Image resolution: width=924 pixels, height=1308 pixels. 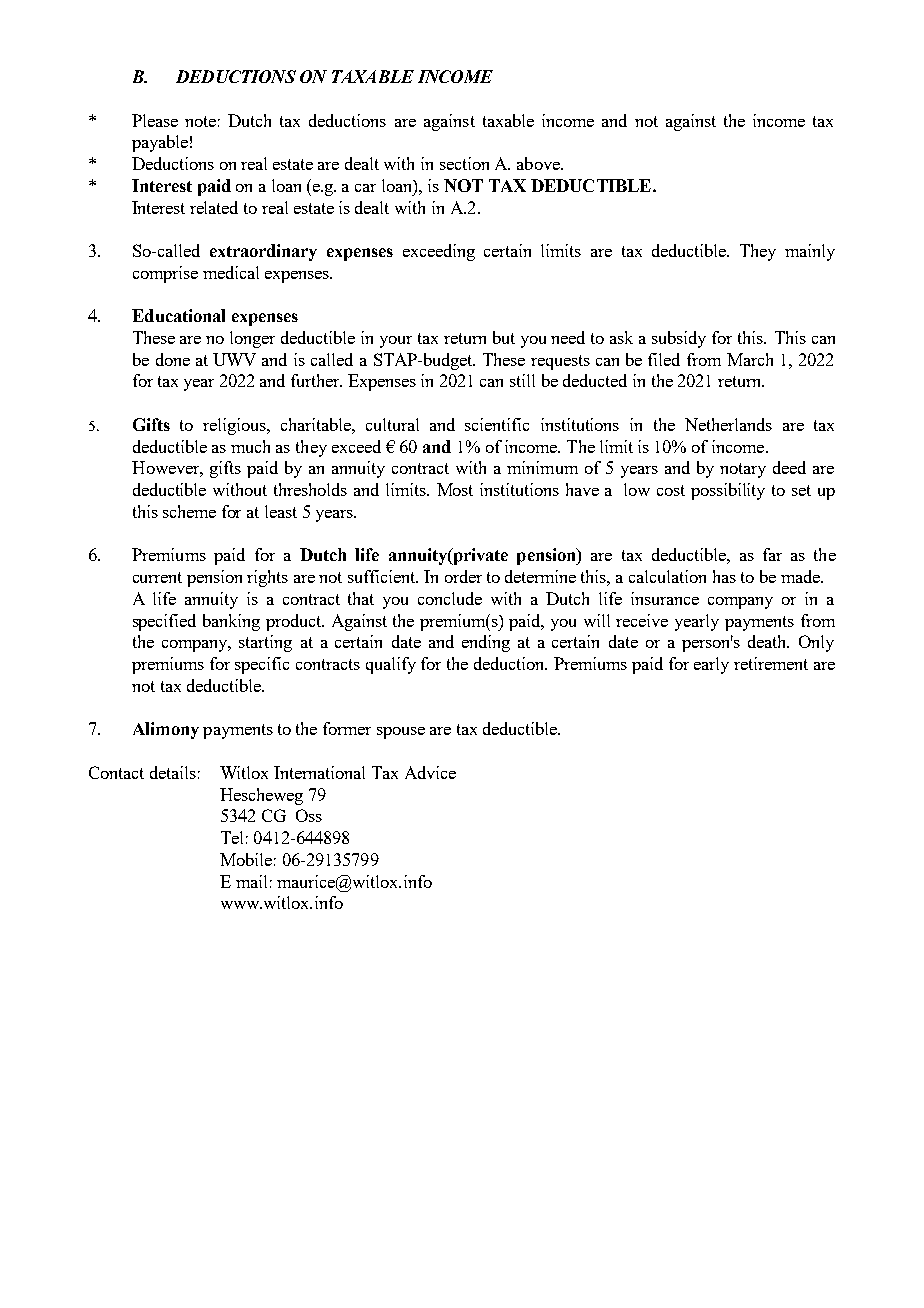 What do you see at coordinates (173, 359) in the screenshot?
I see `done` at bounding box center [173, 359].
